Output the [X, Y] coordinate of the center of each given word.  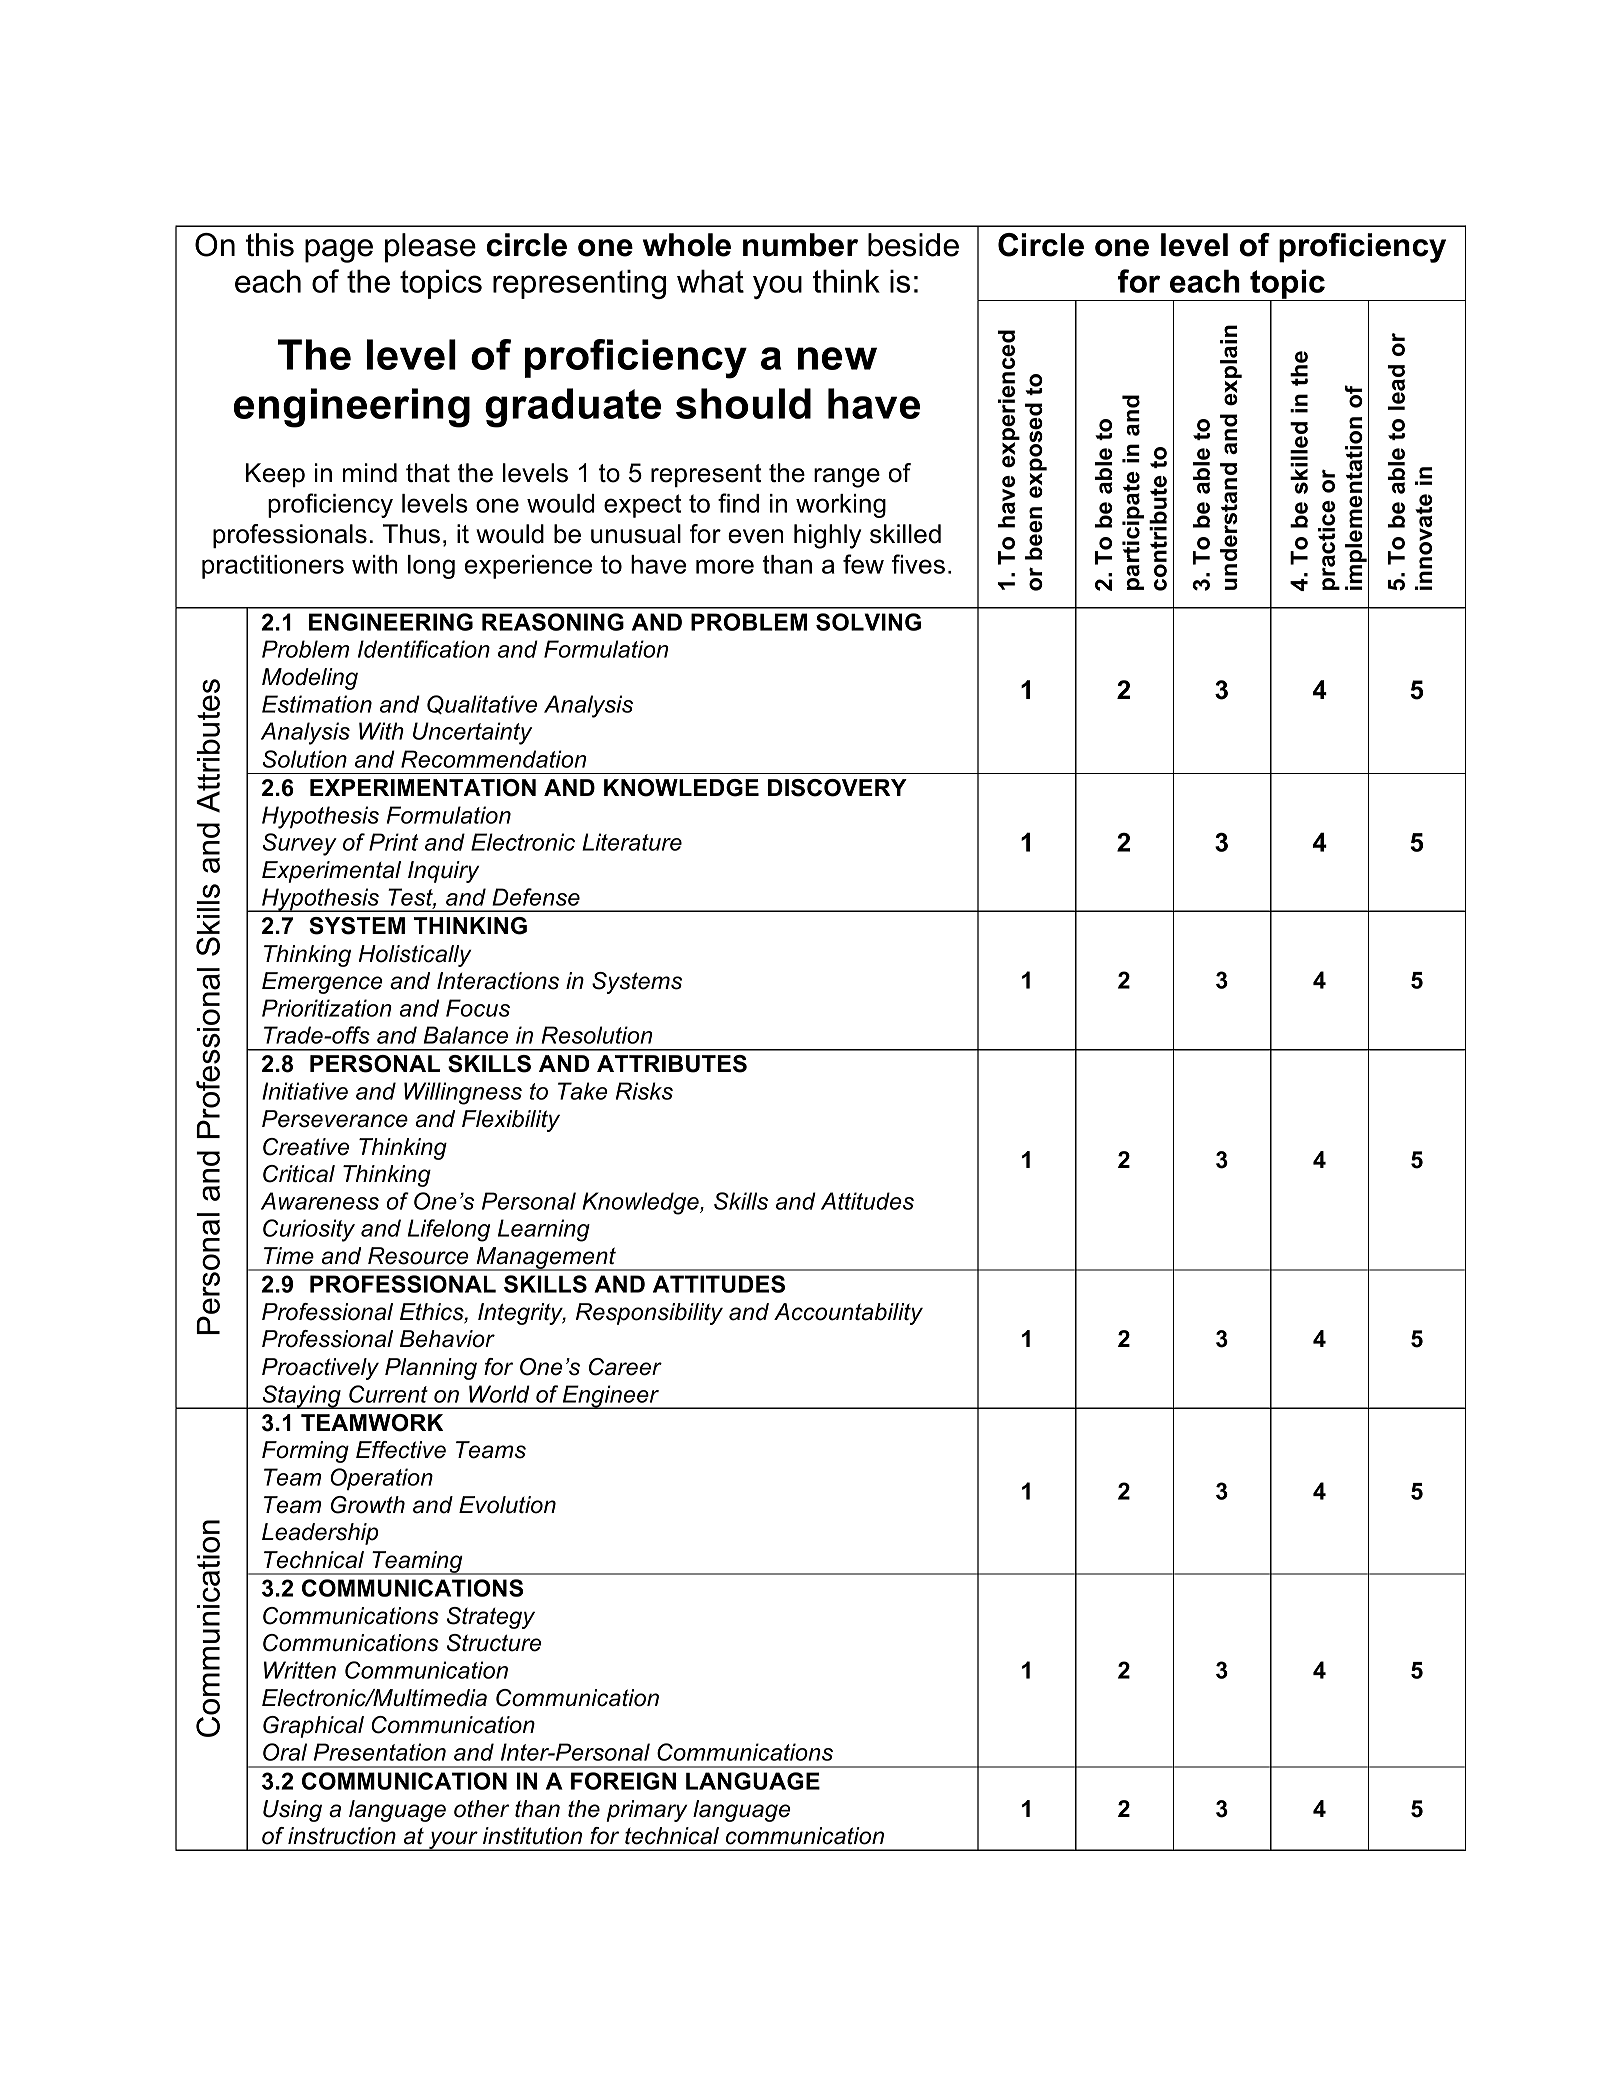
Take [583, 1091]
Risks [644, 1091]
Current [388, 1394]
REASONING [553, 622]
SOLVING [868, 622]
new [837, 358]
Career [625, 1367]
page [339, 251]
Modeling [310, 679]
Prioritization [327, 1008]
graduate [573, 408]
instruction [342, 1836]
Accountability [848, 1314]
